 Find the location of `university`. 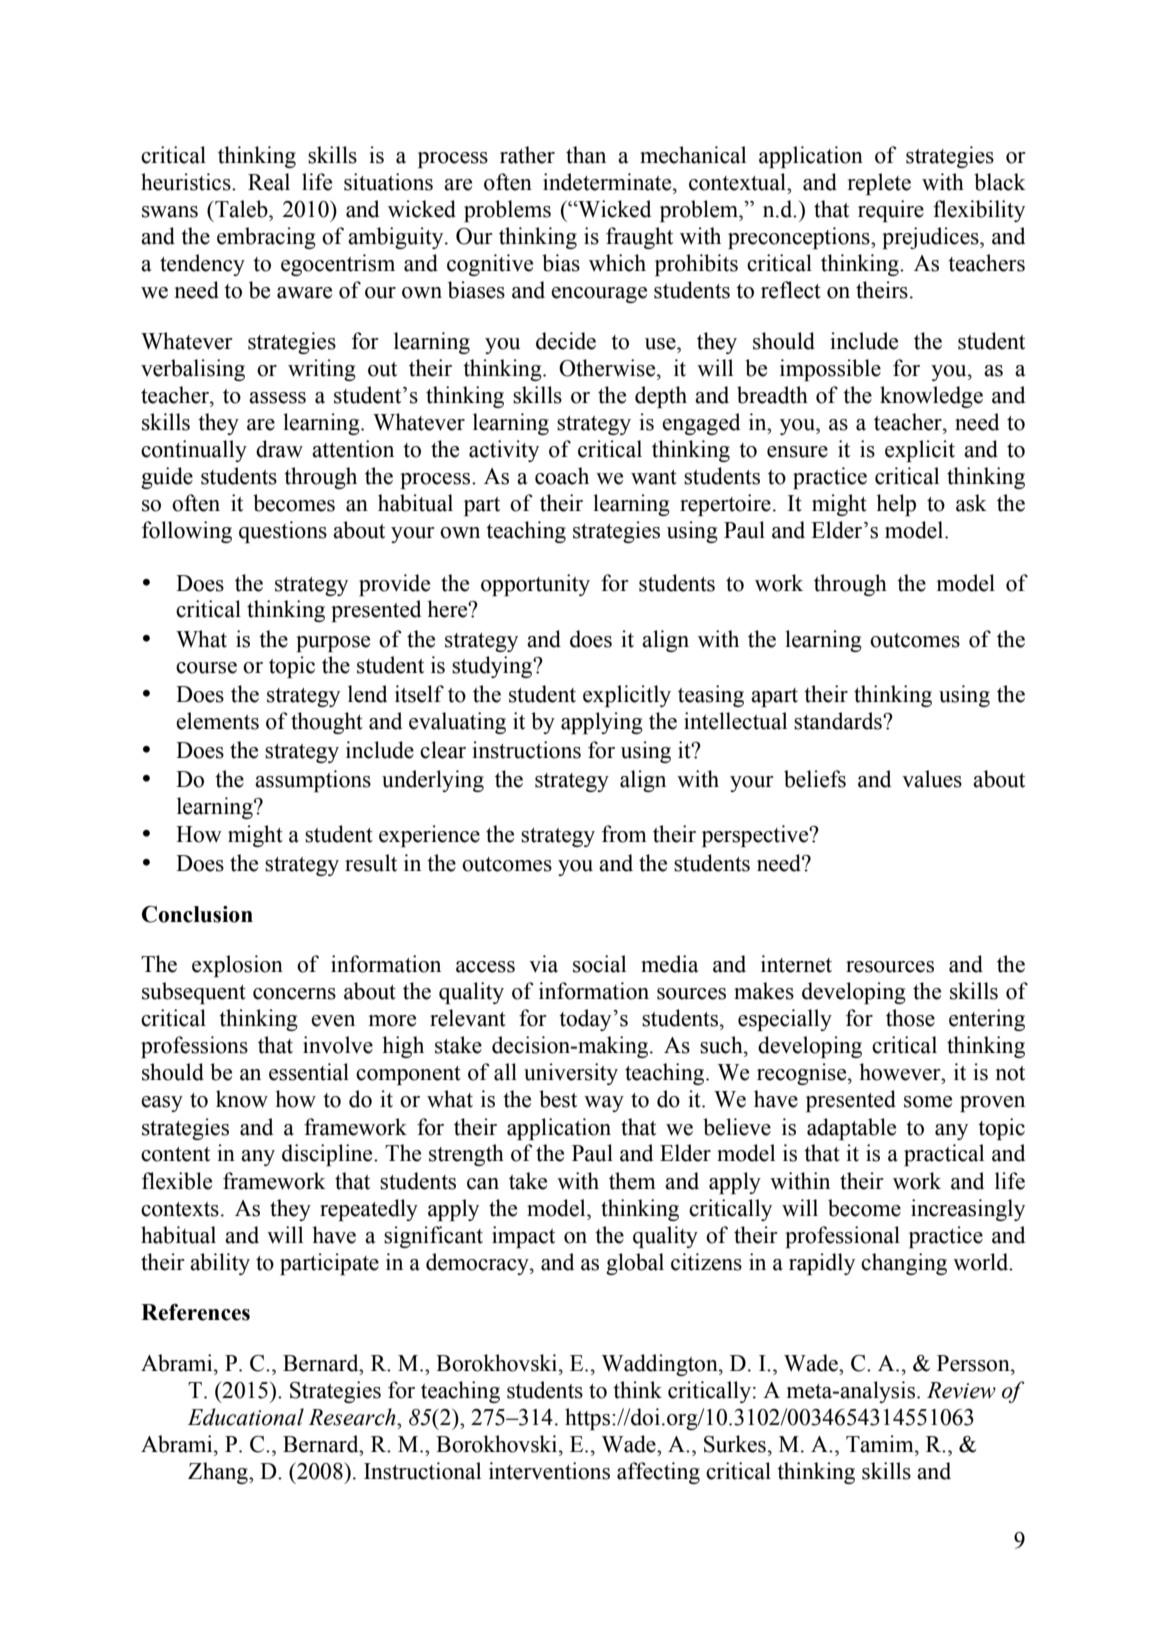

university is located at coordinates (571, 1074).
